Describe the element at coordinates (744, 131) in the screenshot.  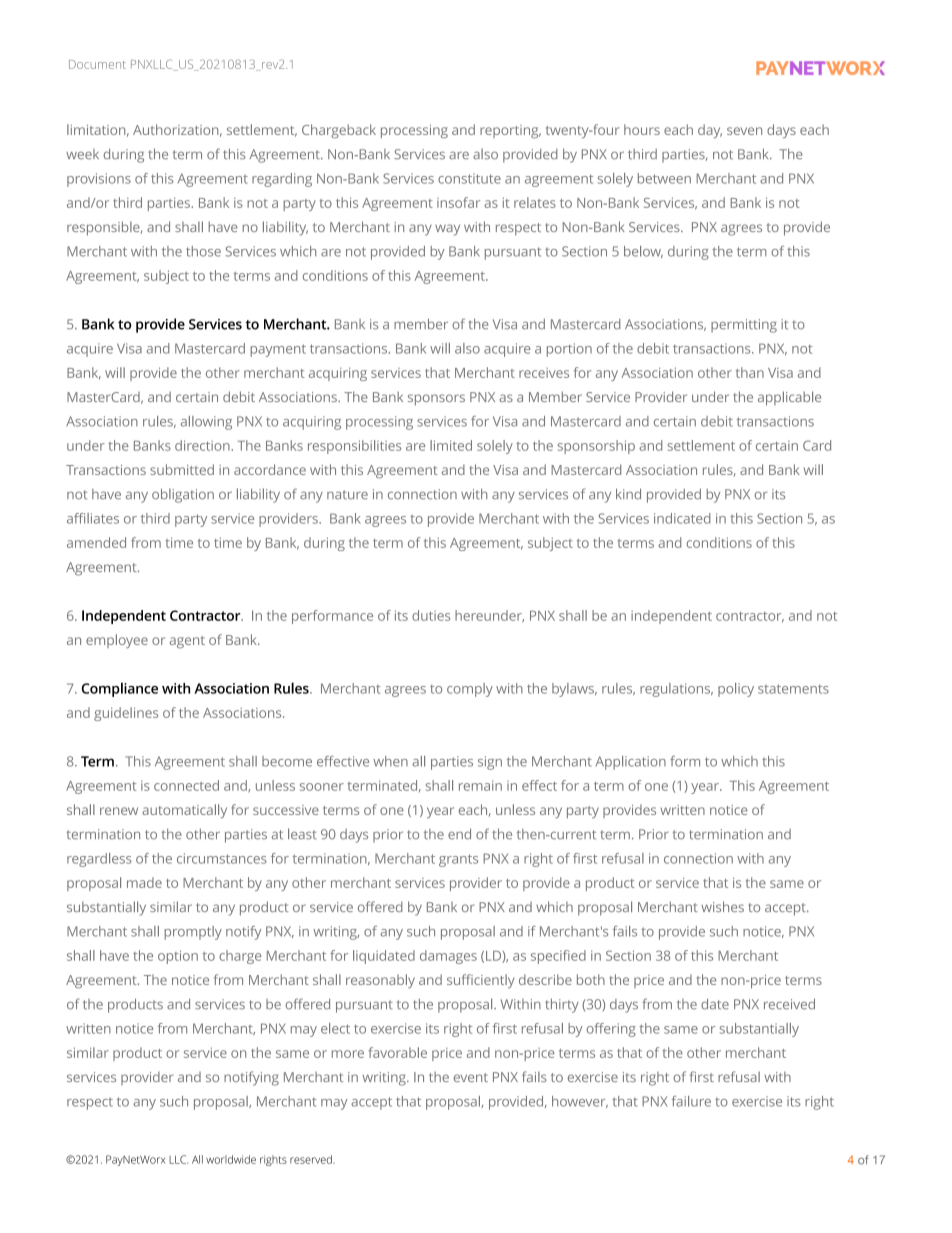
I see `seven` at that location.
